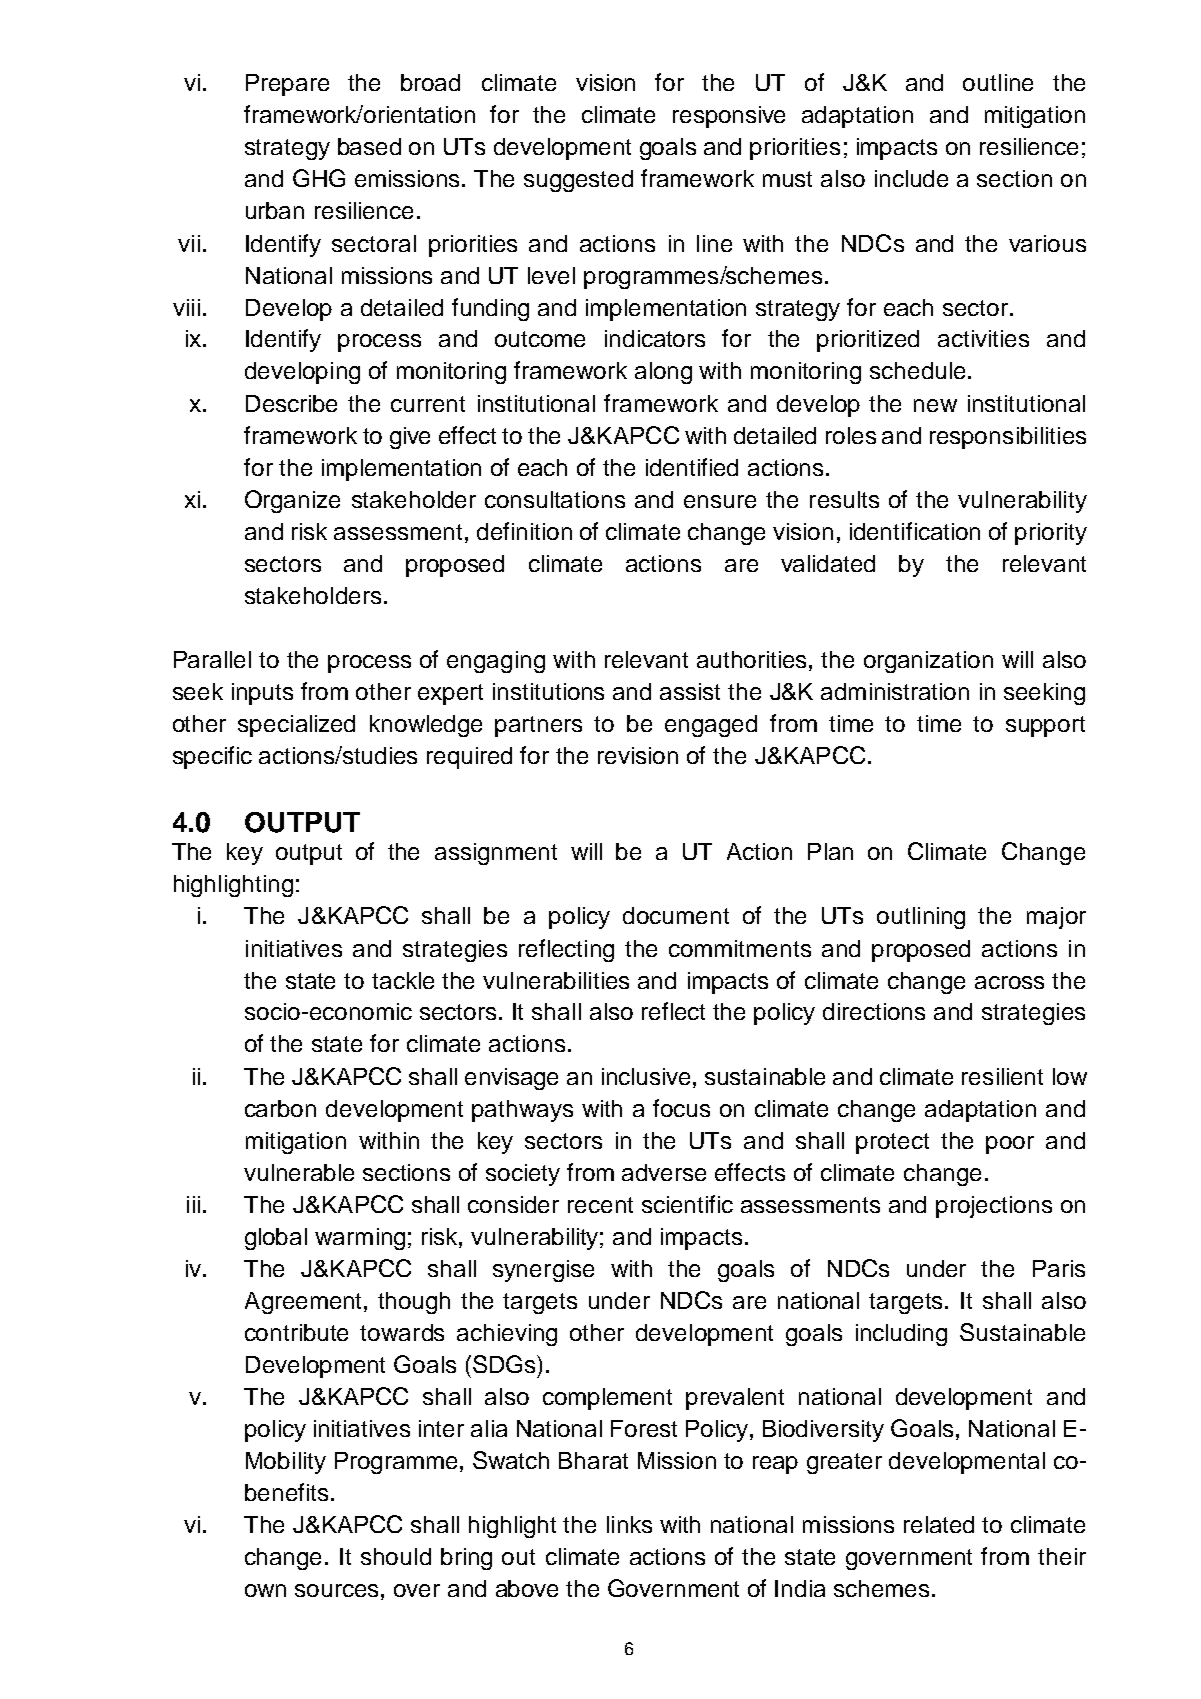 This screenshot has width=1201, height=1699. What do you see at coordinates (578, 181) in the screenshot?
I see `suggested` at bounding box center [578, 181].
